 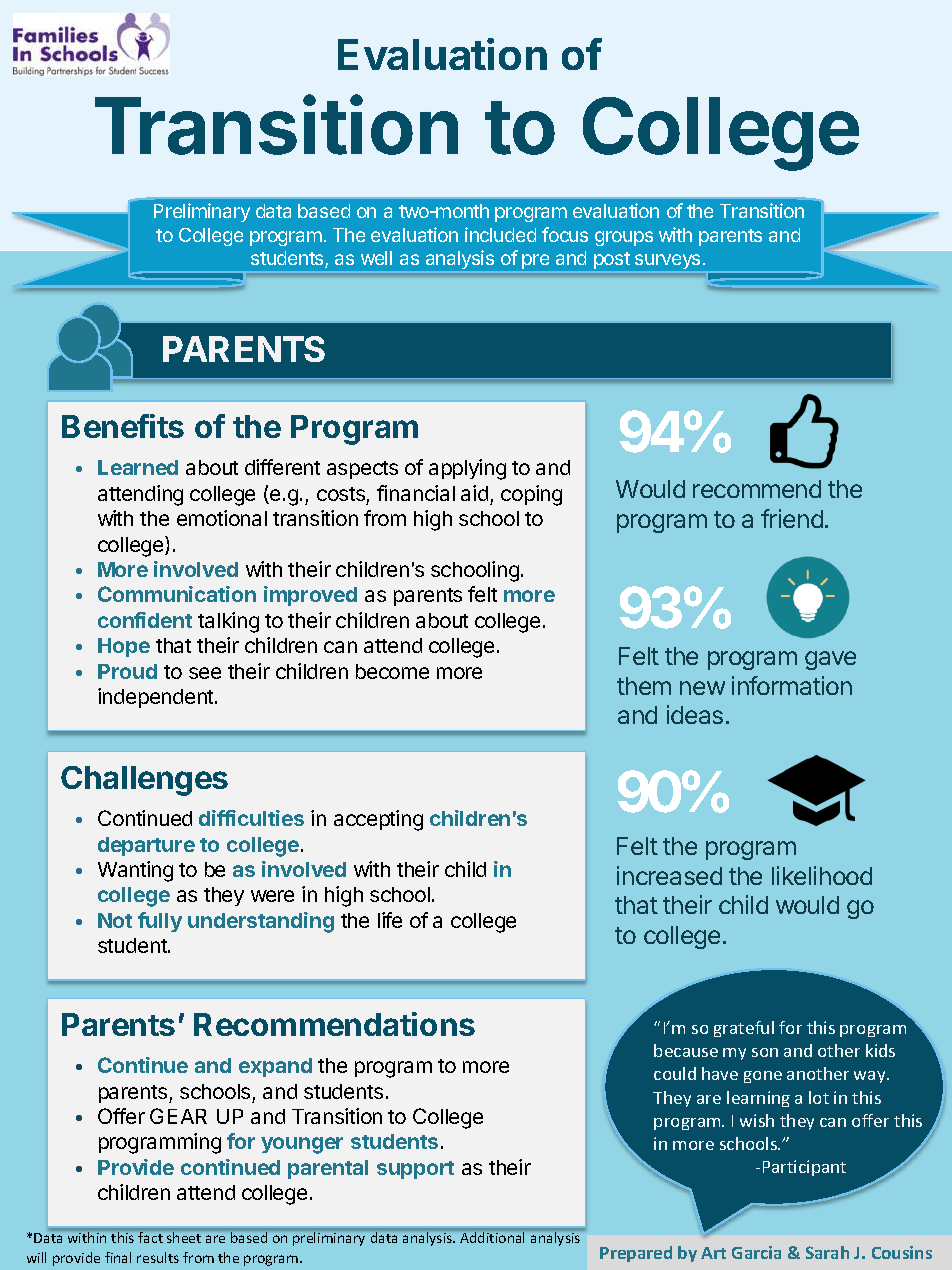 What do you see at coordinates (668, 263) in the screenshot?
I see `surveys` at bounding box center [668, 263].
